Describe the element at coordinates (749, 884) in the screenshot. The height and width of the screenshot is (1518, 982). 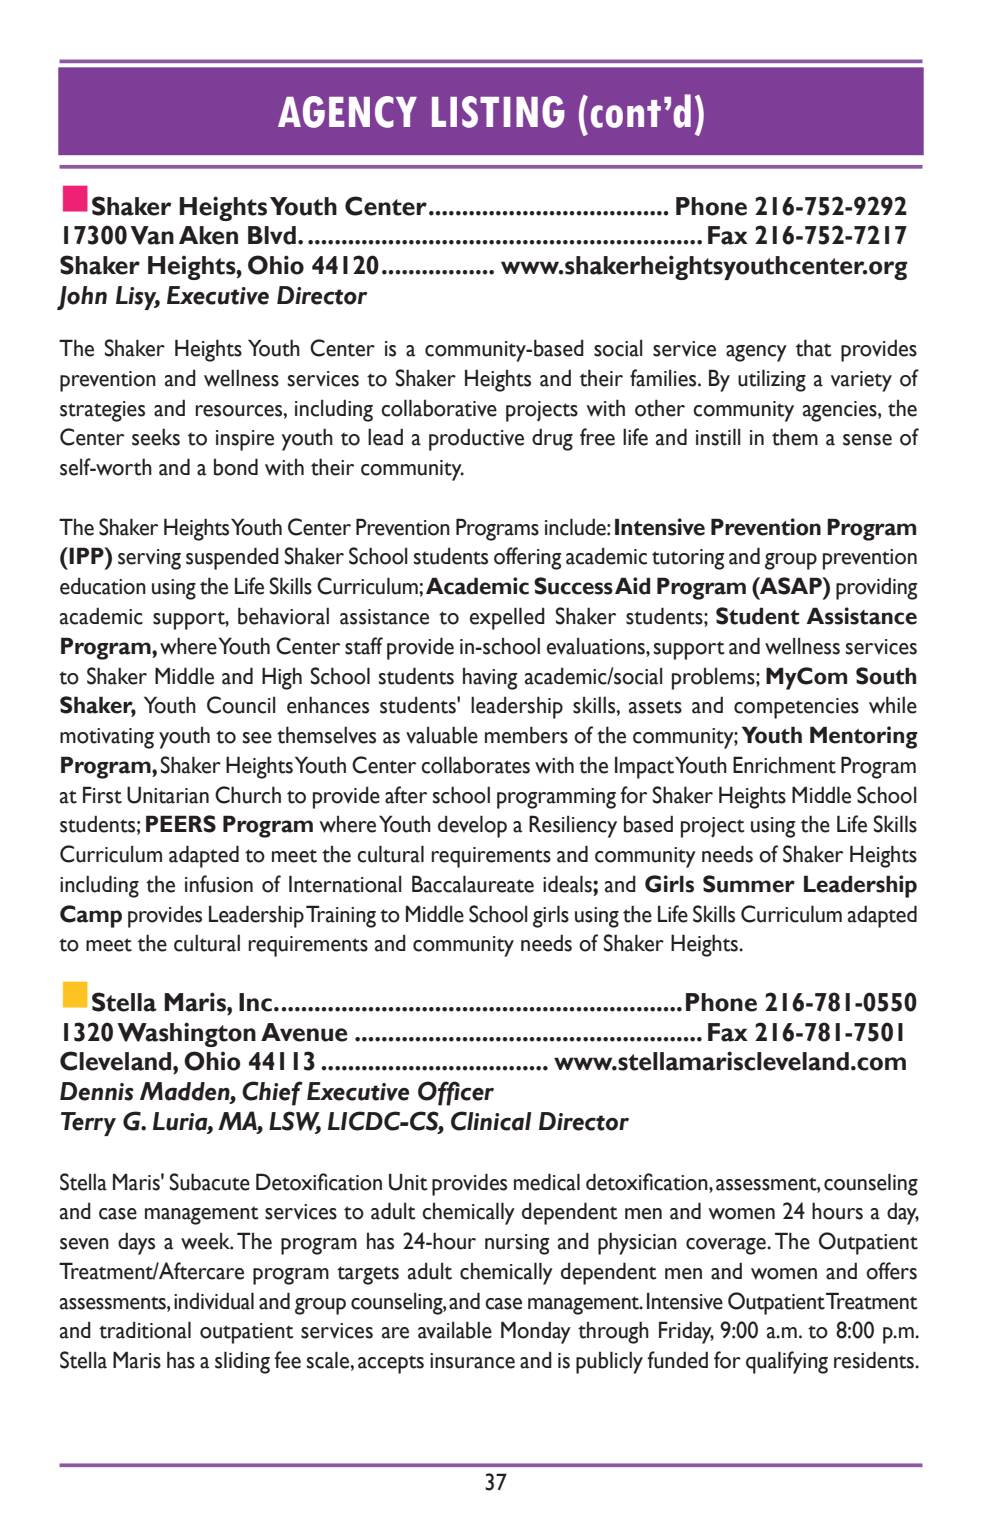
I see `Summer` at that location.
